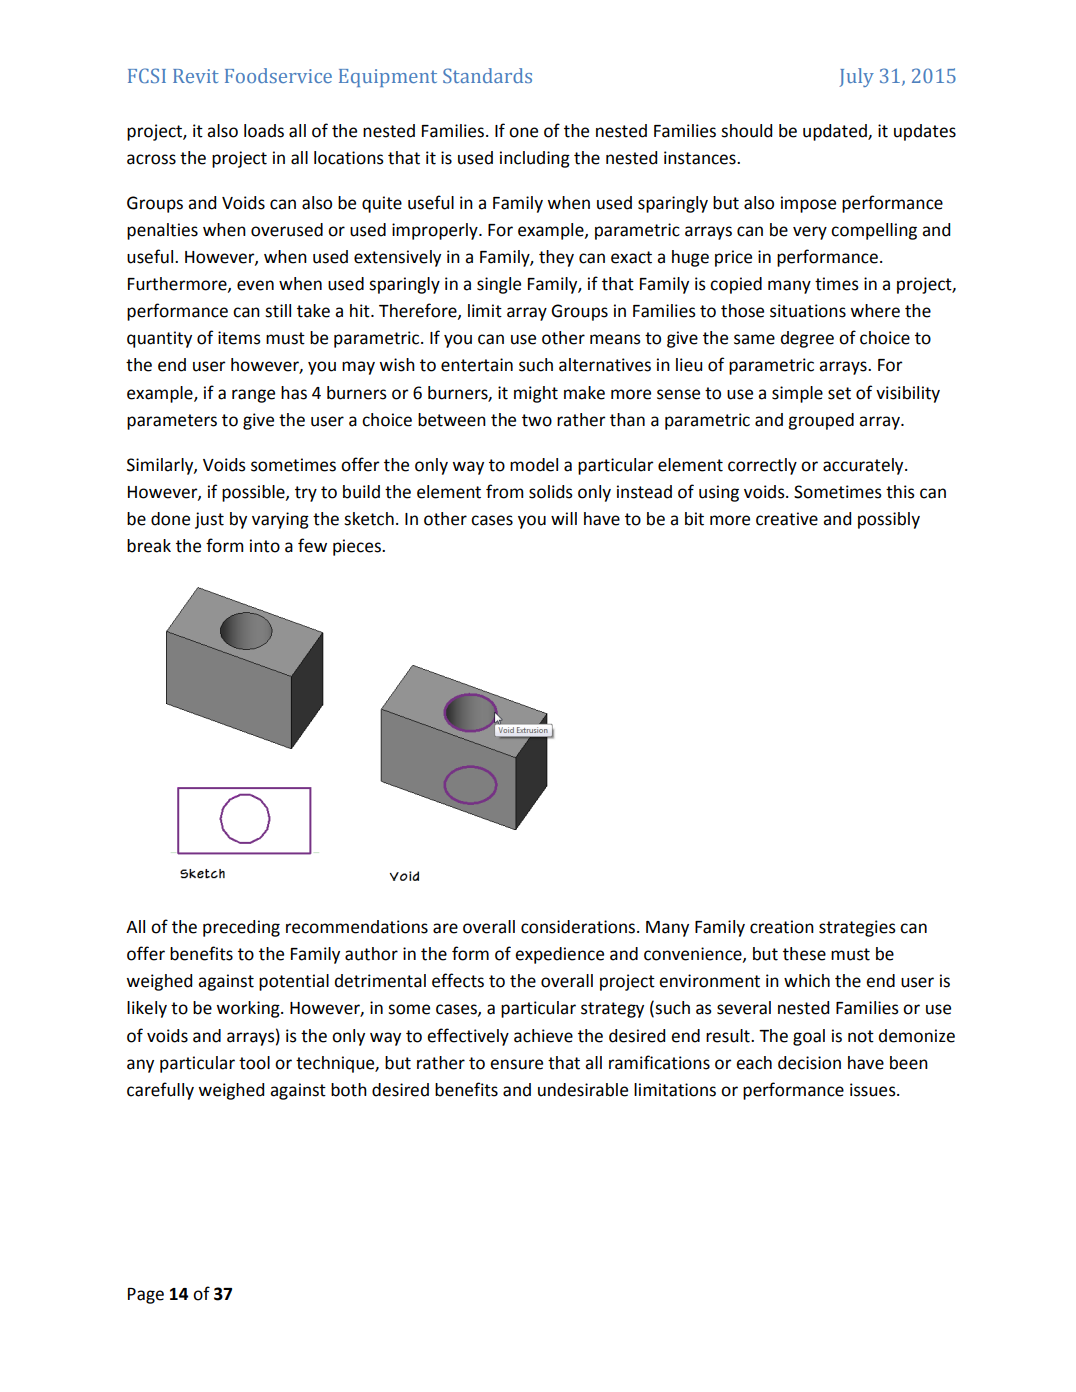 The image size is (1076, 1392). I want to click on strategies, so click(857, 928).
